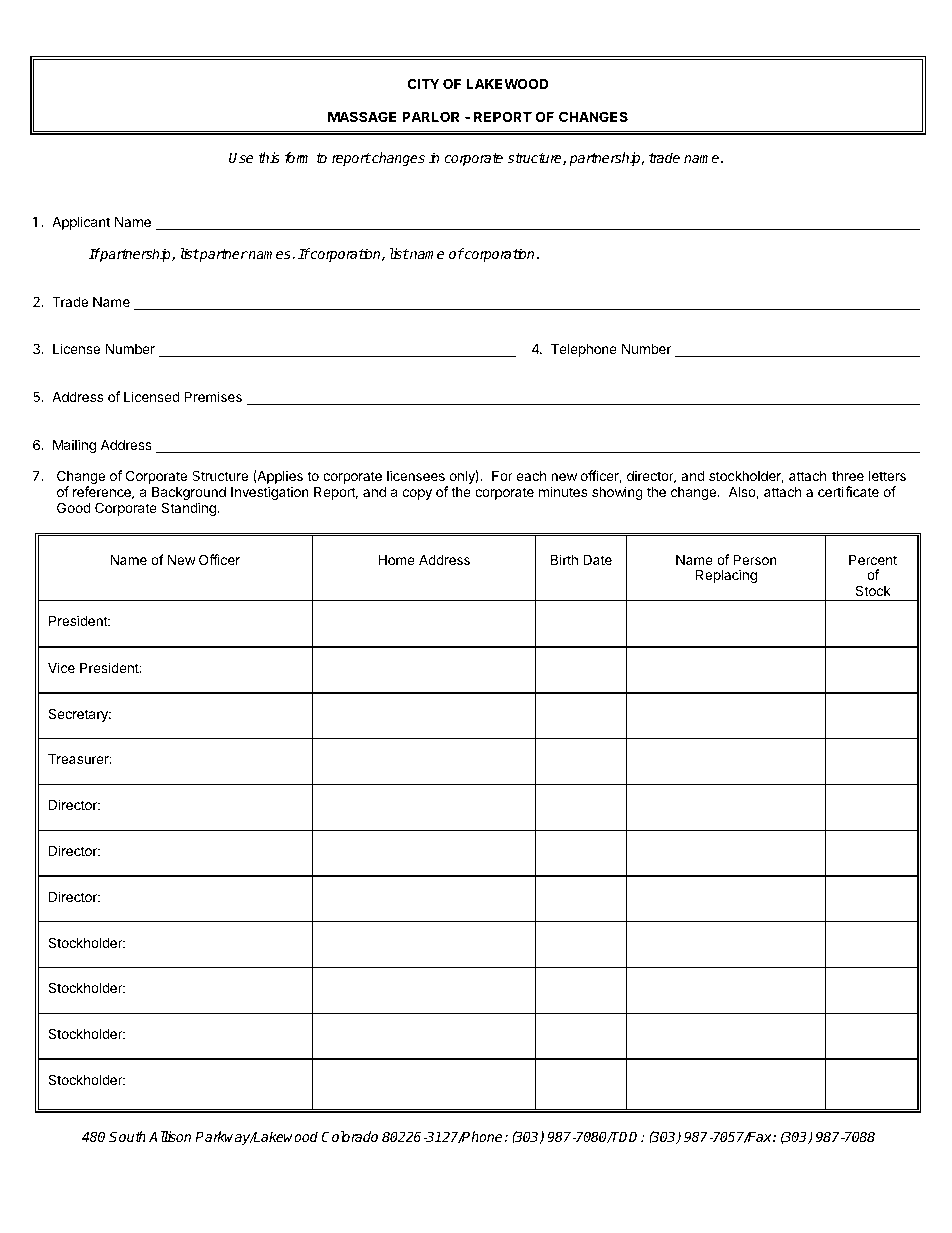 The height and width of the image is (1233, 952). I want to click on Premises, so click(213, 396).
